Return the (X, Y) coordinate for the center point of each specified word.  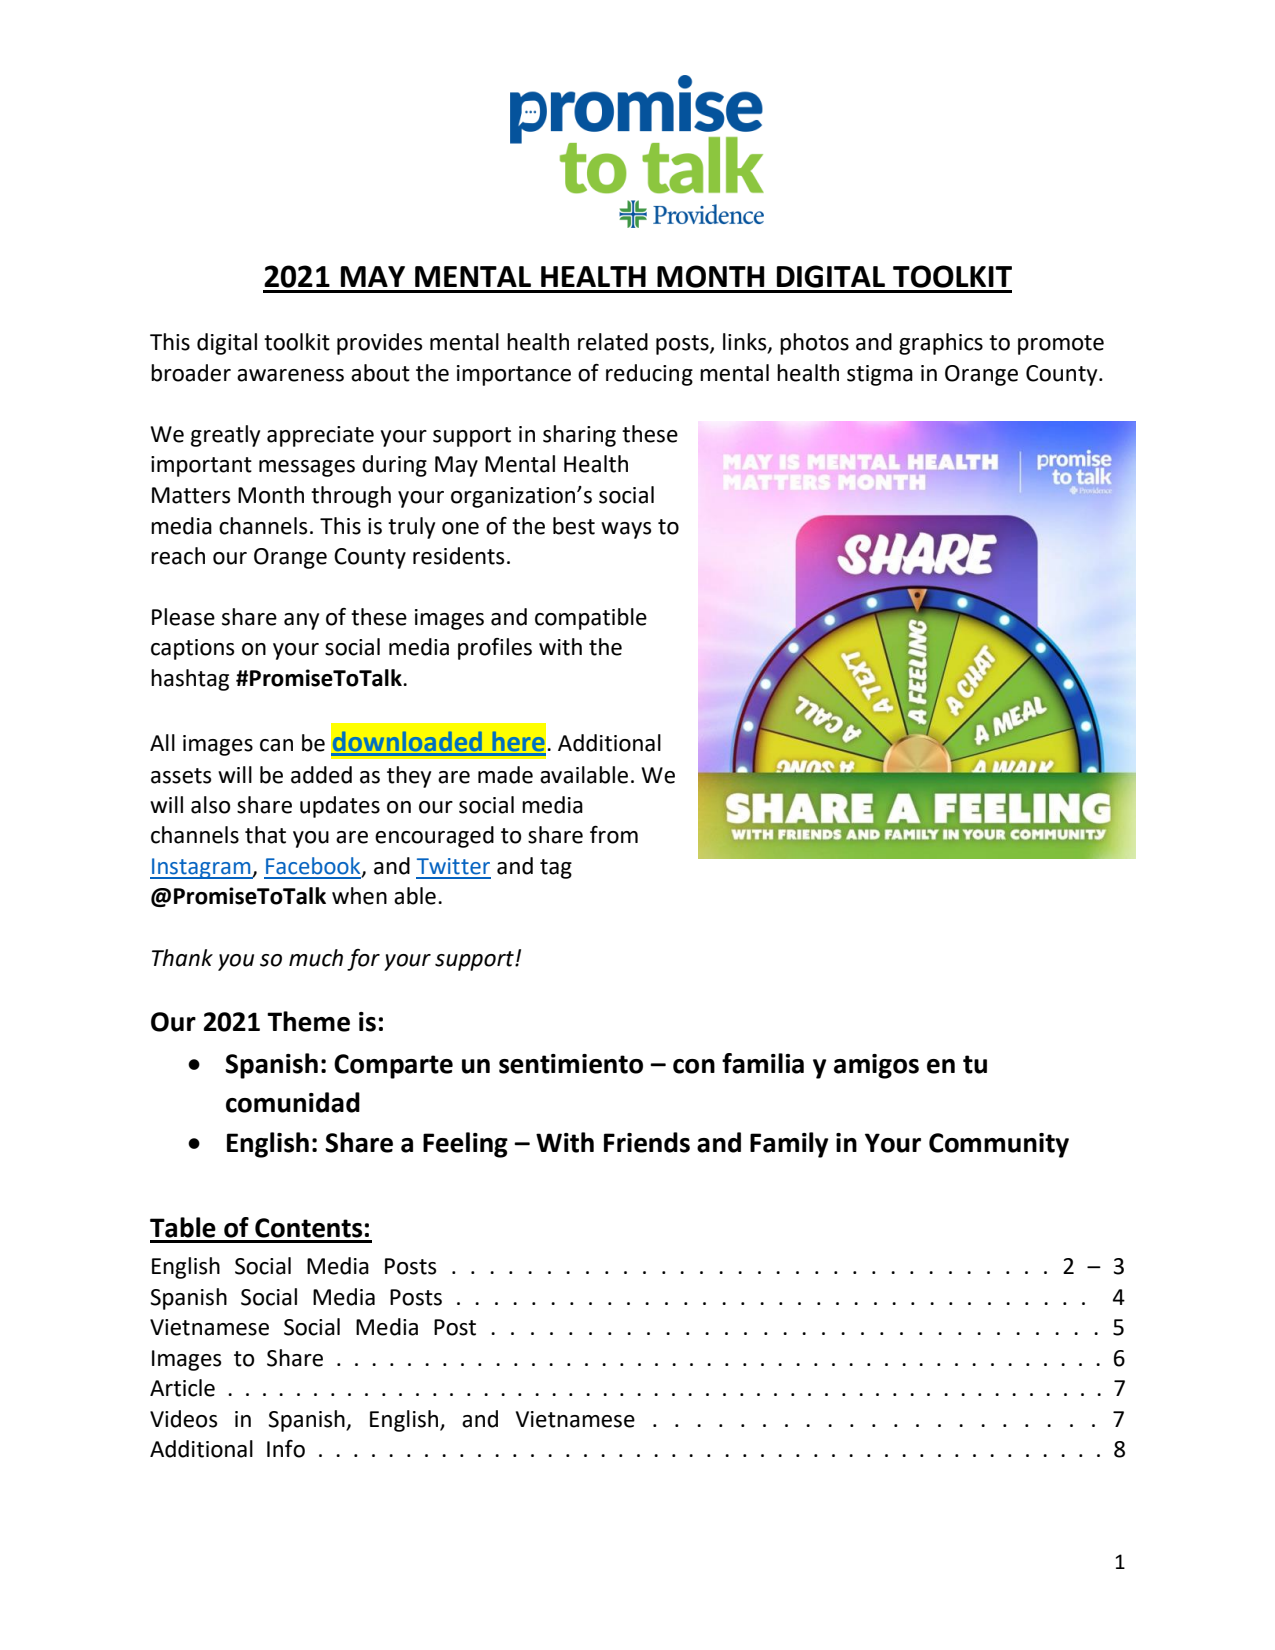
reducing (649, 375)
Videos (184, 1419)
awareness (290, 375)
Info (286, 1449)
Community (999, 1145)
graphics (941, 344)
